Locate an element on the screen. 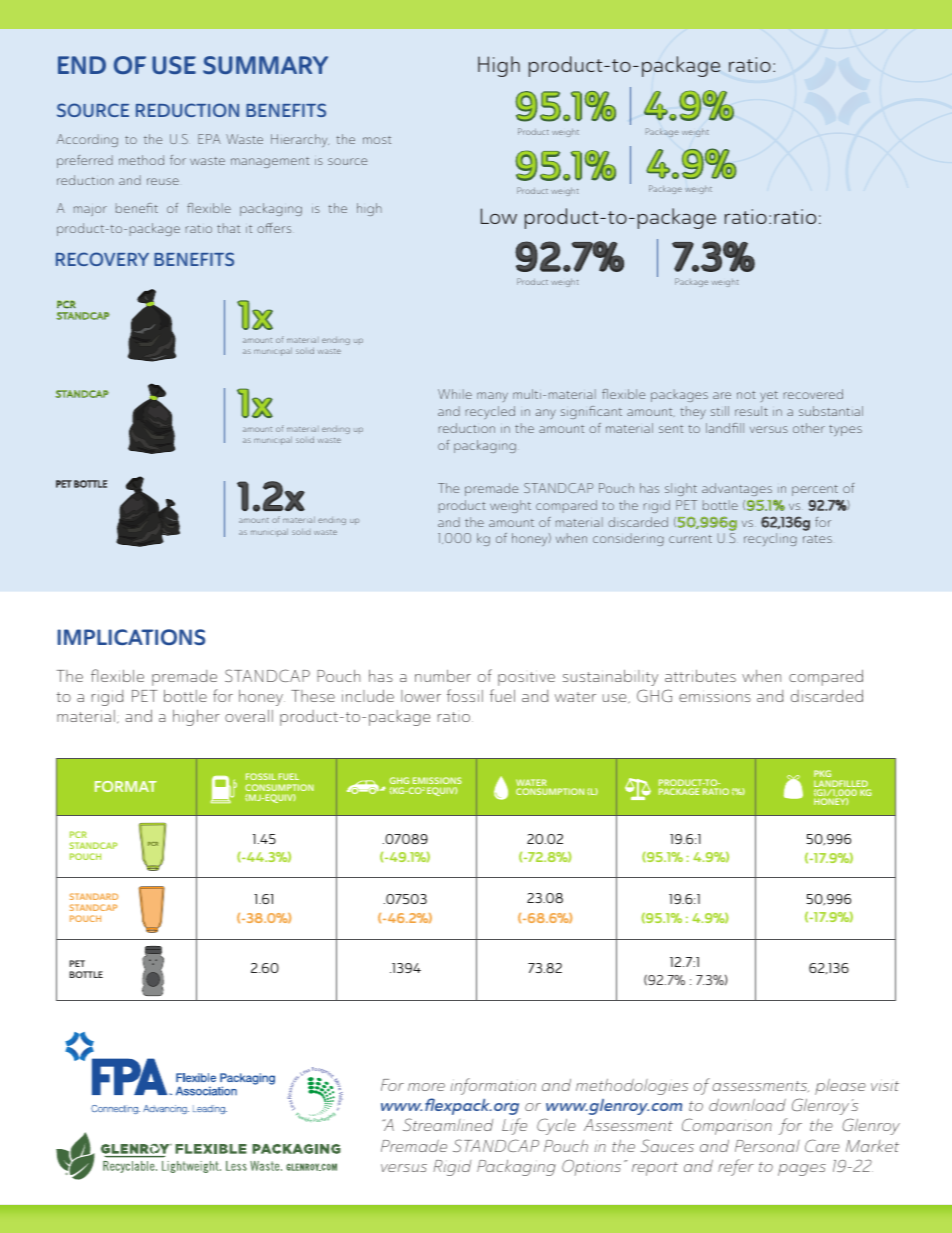  Streamlined is located at coordinates (448, 1124).
